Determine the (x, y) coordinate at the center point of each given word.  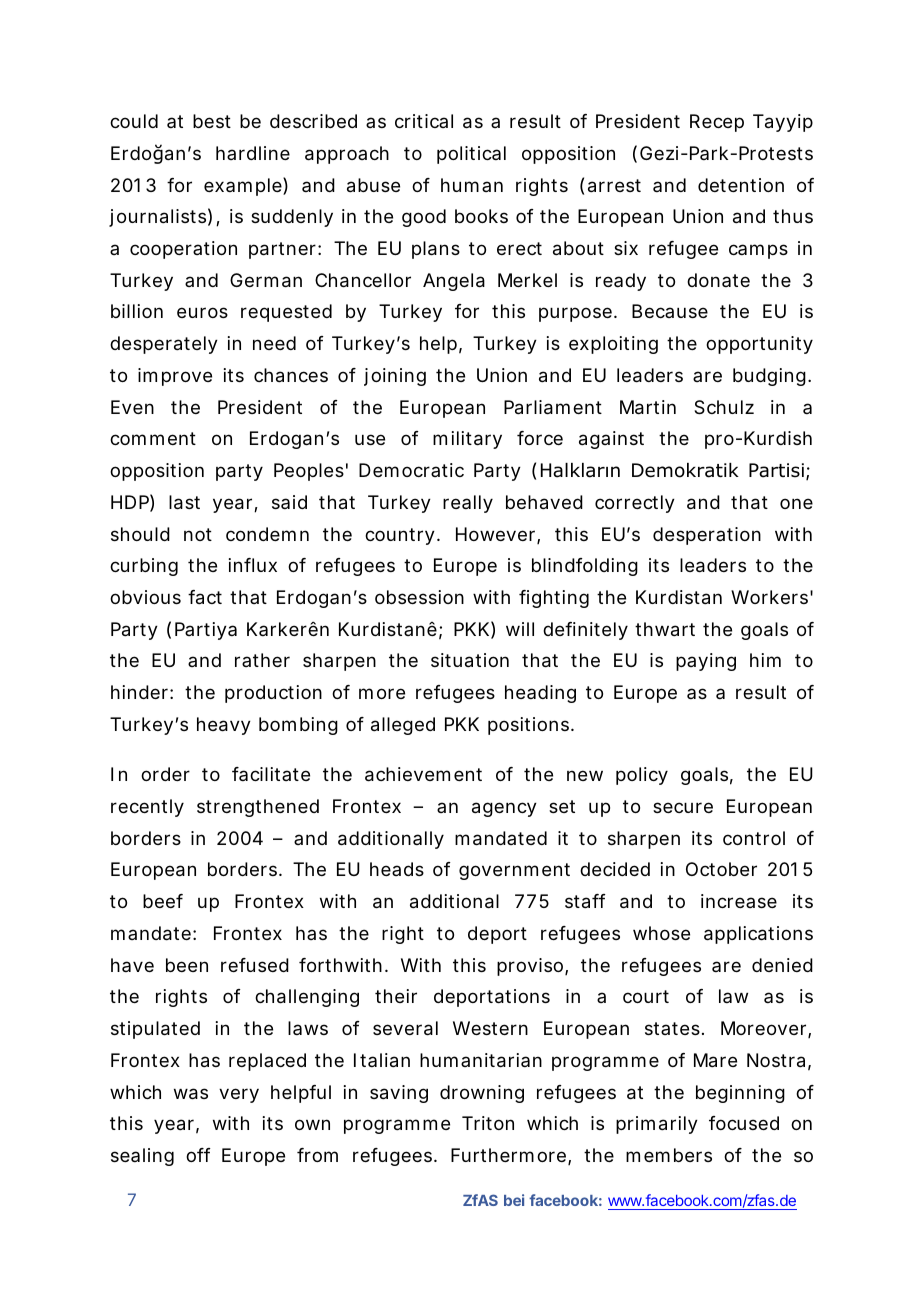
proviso (531, 967)
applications (758, 935)
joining (395, 377)
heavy (224, 726)
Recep (717, 123)
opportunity (759, 345)
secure (683, 807)
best (212, 121)
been (187, 965)
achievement (423, 774)
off (198, 1155)
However (497, 535)
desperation (707, 536)
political (471, 155)
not (198, 534)
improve (175, 377)
